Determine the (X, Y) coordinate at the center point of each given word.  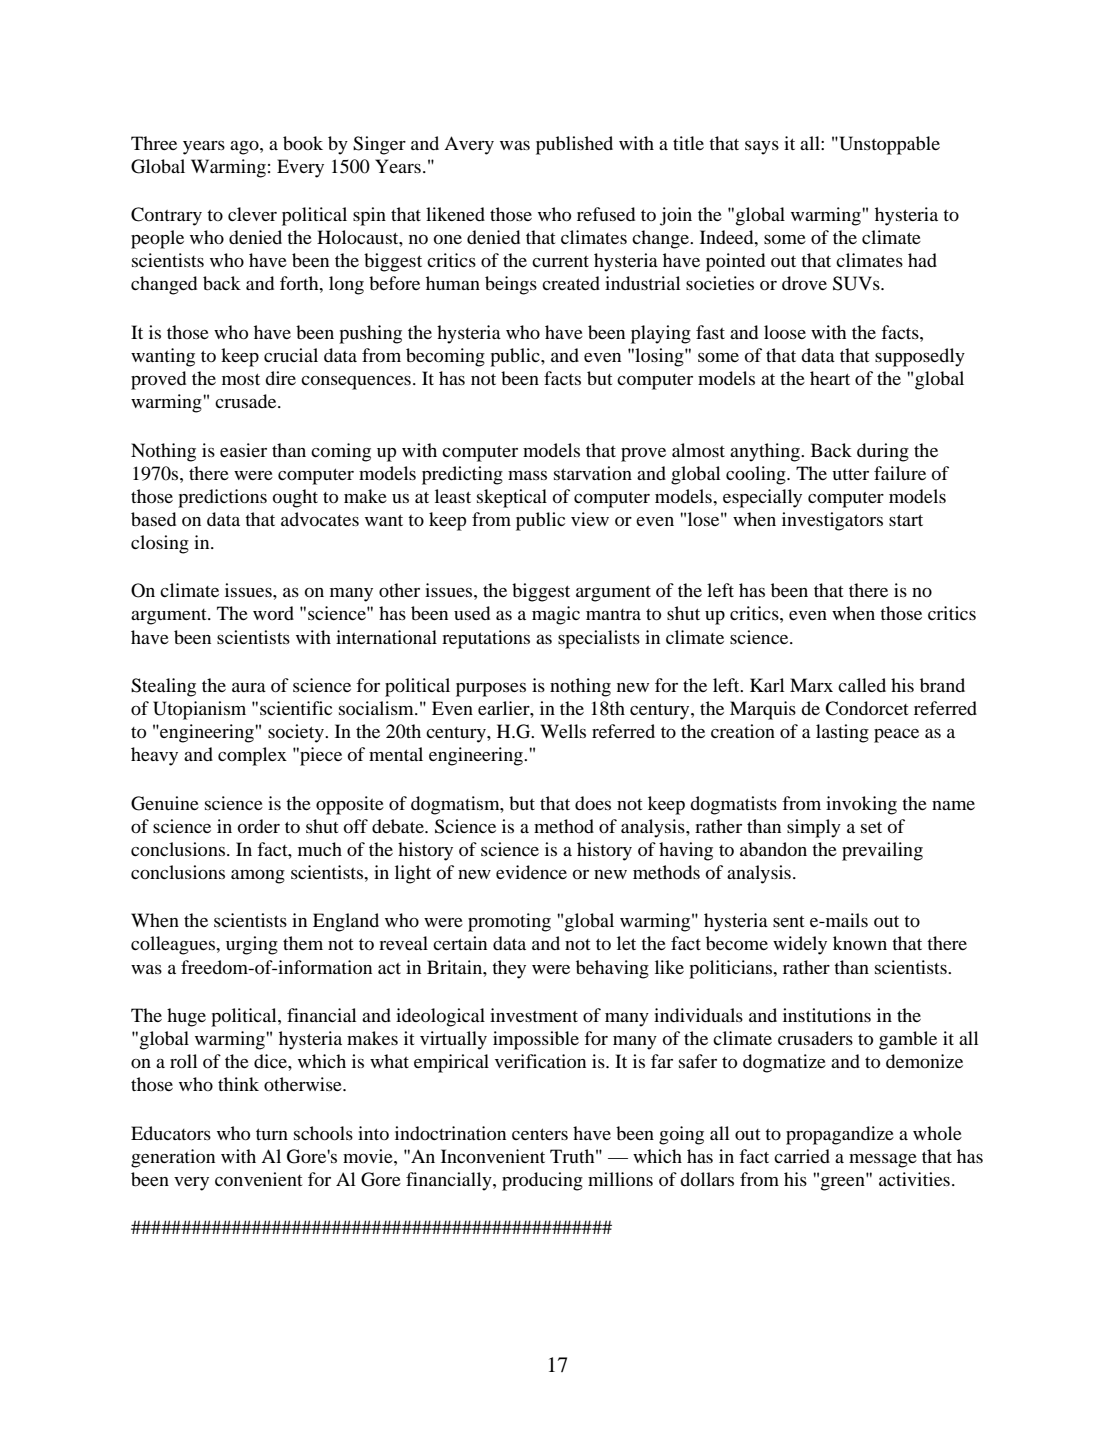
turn (272, 1134)
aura (249, 687)
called (862, 685)
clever (252, 214)
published (574, 145)
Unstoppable (888, 145)
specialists (599, 639)
